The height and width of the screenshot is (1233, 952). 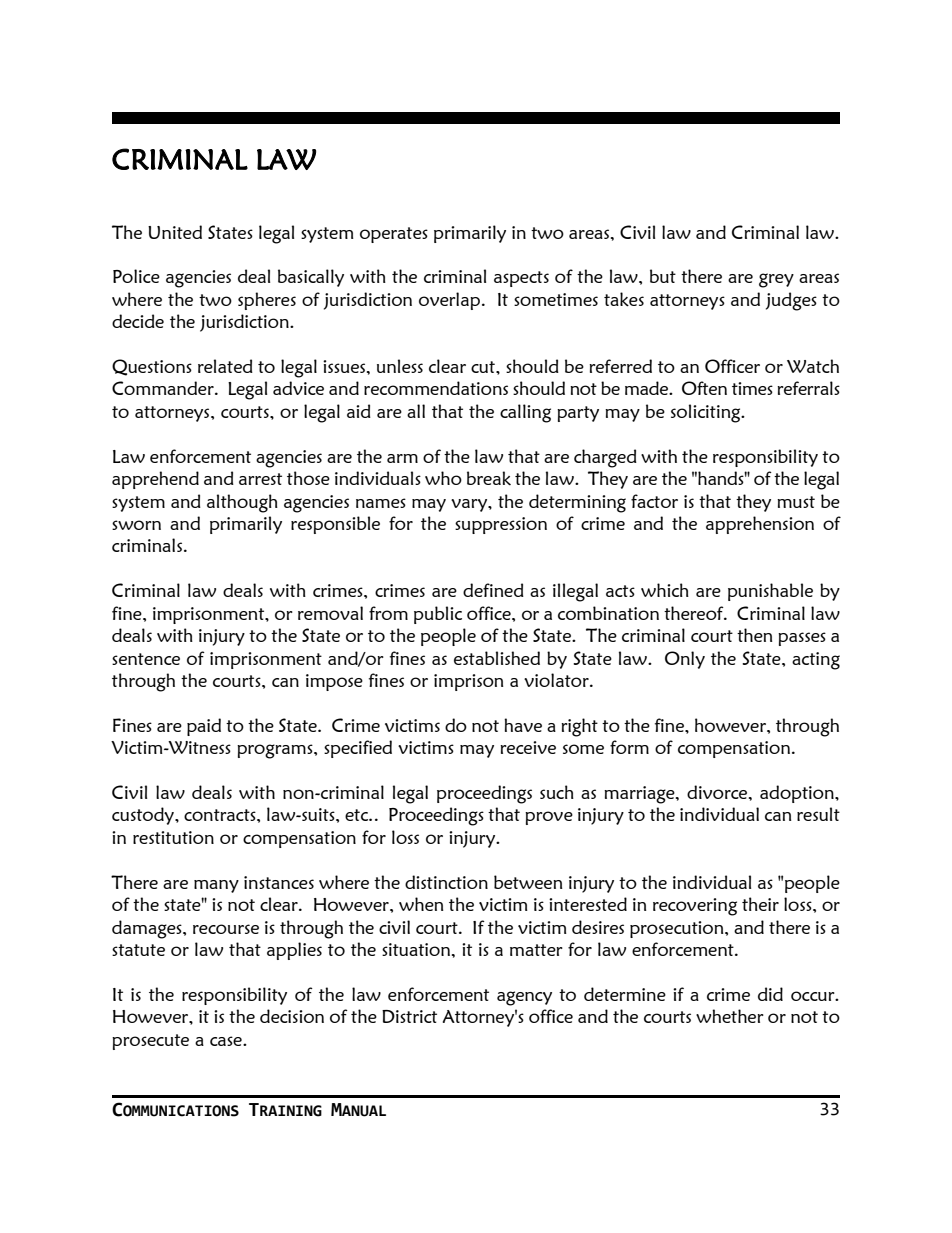 I want to click on prove, so click(x=549, y=818).
